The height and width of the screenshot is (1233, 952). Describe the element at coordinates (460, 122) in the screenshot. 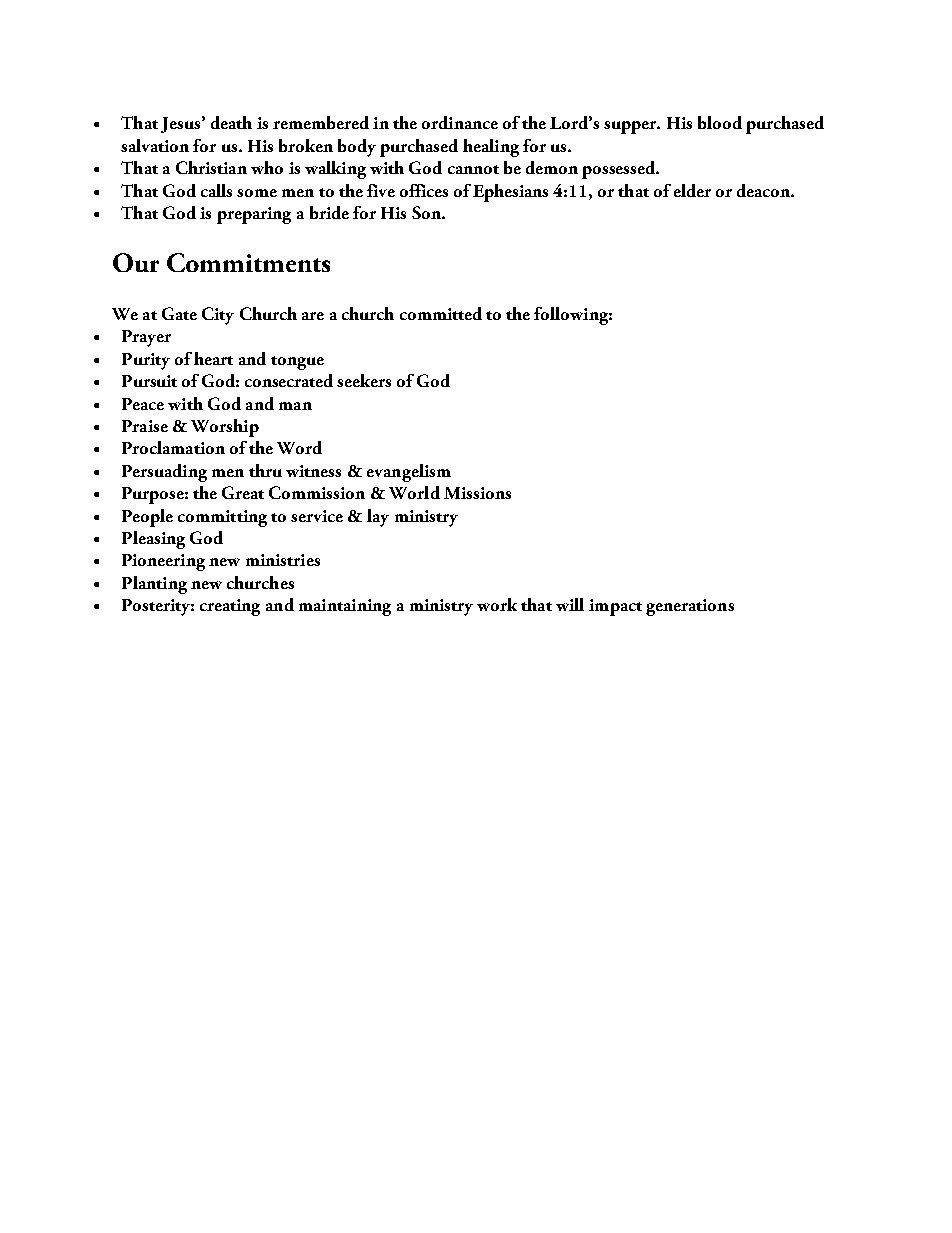

I see `ordinance` at that location.
